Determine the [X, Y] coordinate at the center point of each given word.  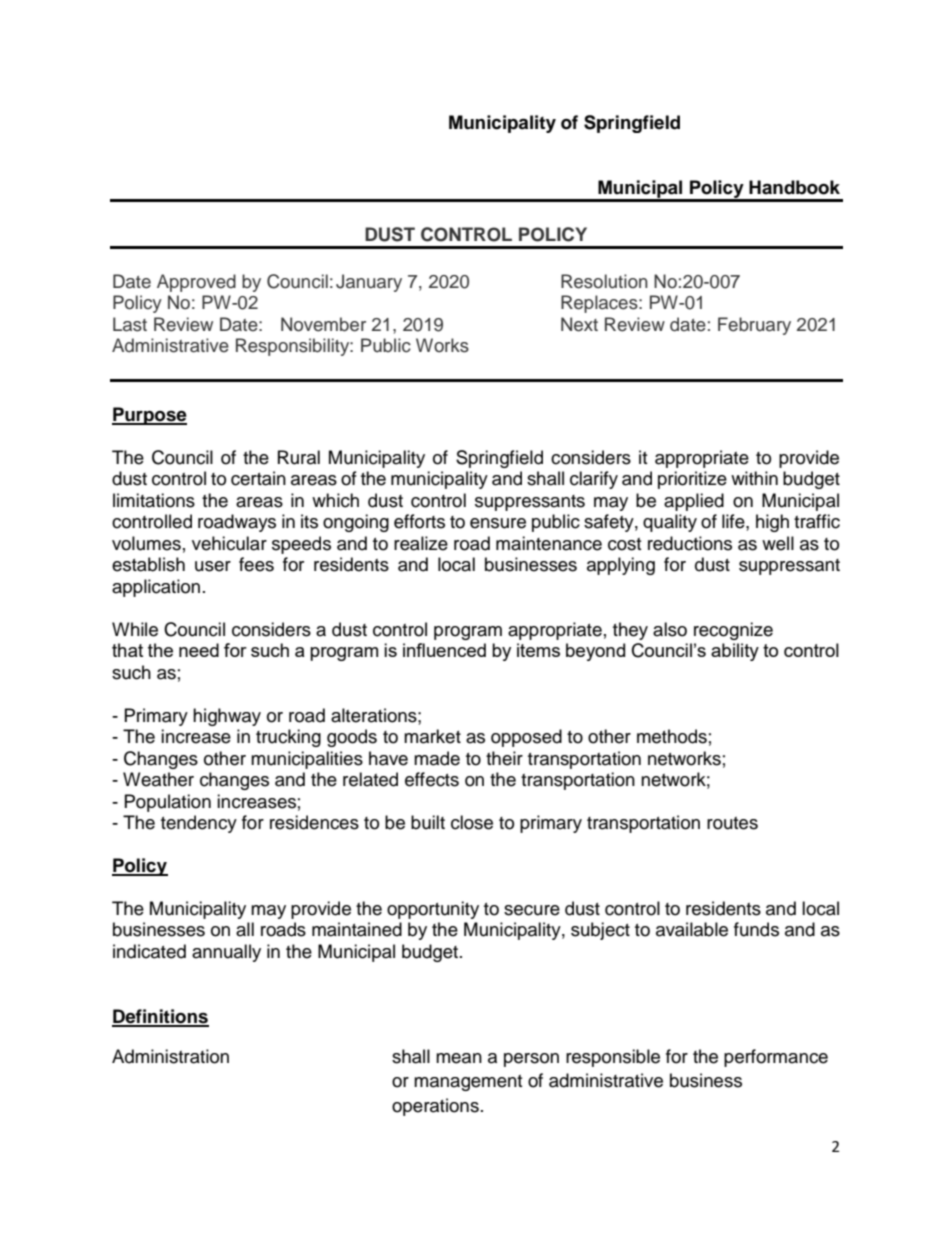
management [468, 1083]
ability [735, 652]
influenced [444, 650]
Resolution [604, 281]
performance [776, 1058]
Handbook [794, 187]
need [199, 650]
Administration [170, 1056]
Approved [196, 283]
